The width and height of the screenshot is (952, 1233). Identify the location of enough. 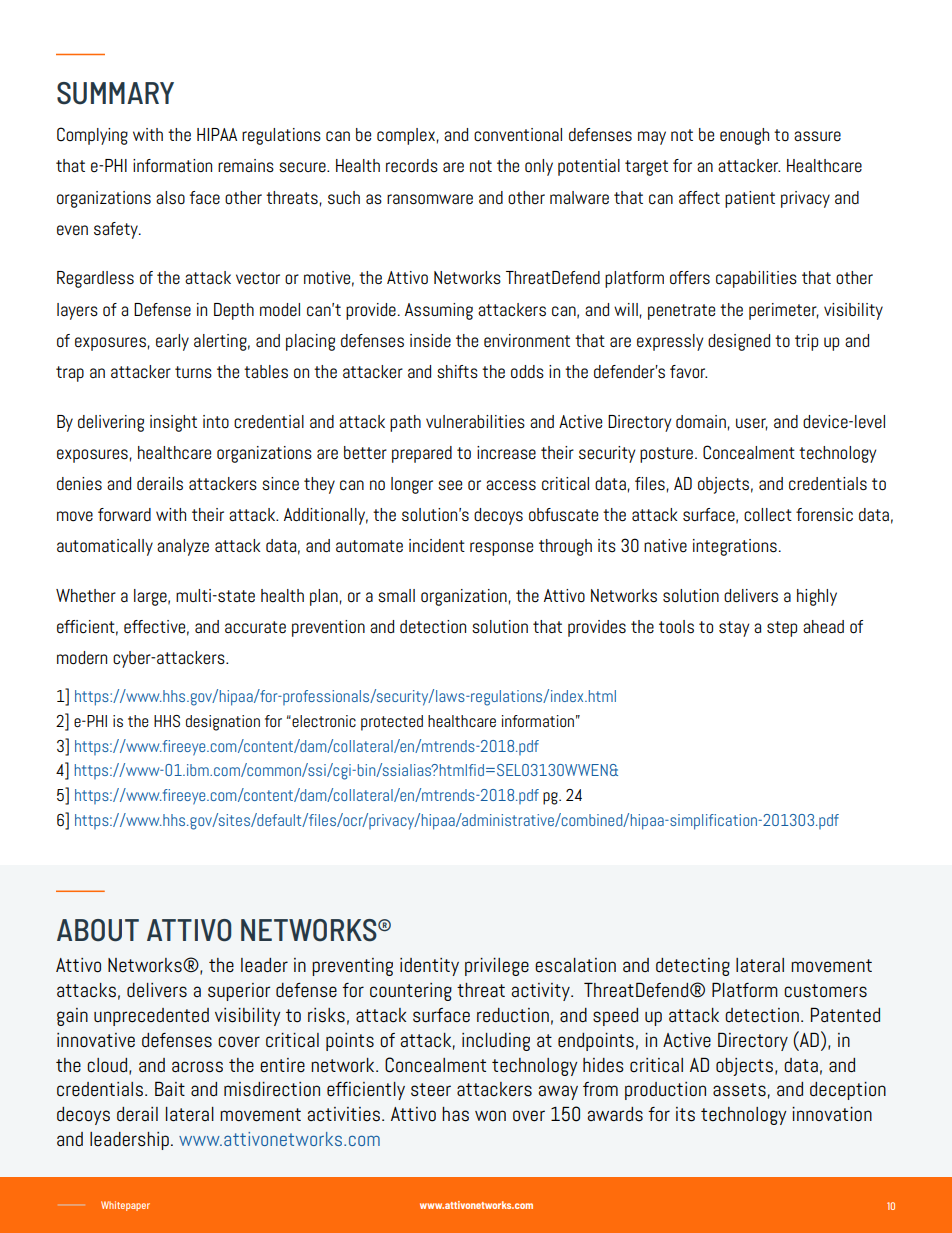
(744, 136).
